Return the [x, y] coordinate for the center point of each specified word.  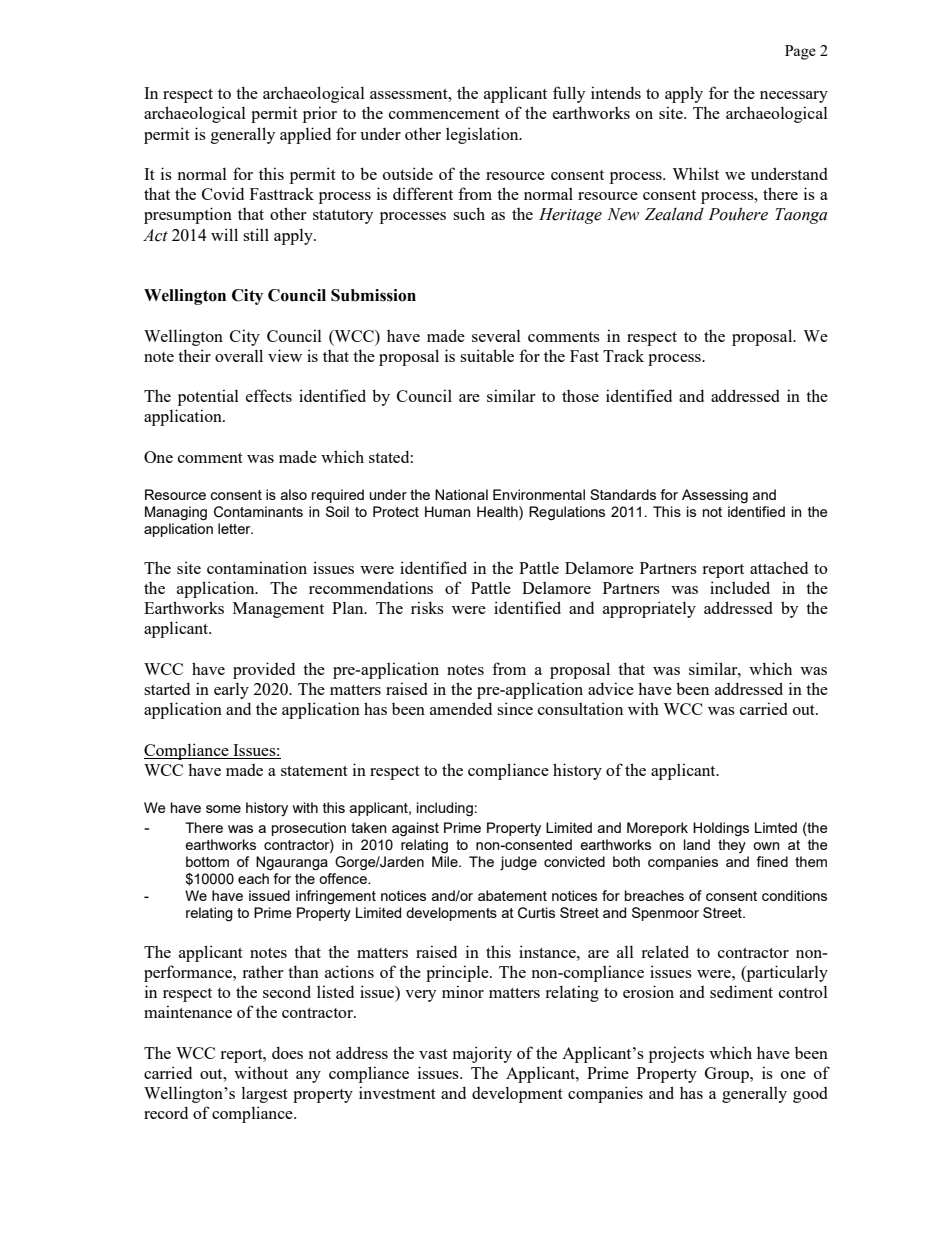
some [223, 809]
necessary [794, 97]
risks [427, 607]
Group [728, 1075]
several [496, 335]
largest [265, 1094]
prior [320, 114]
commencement [444, 114]
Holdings [721, 829]
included [740, 587]
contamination [257, 567]
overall [239, 355]
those [580, 396]
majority [482, 1054]
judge [518, 863]
